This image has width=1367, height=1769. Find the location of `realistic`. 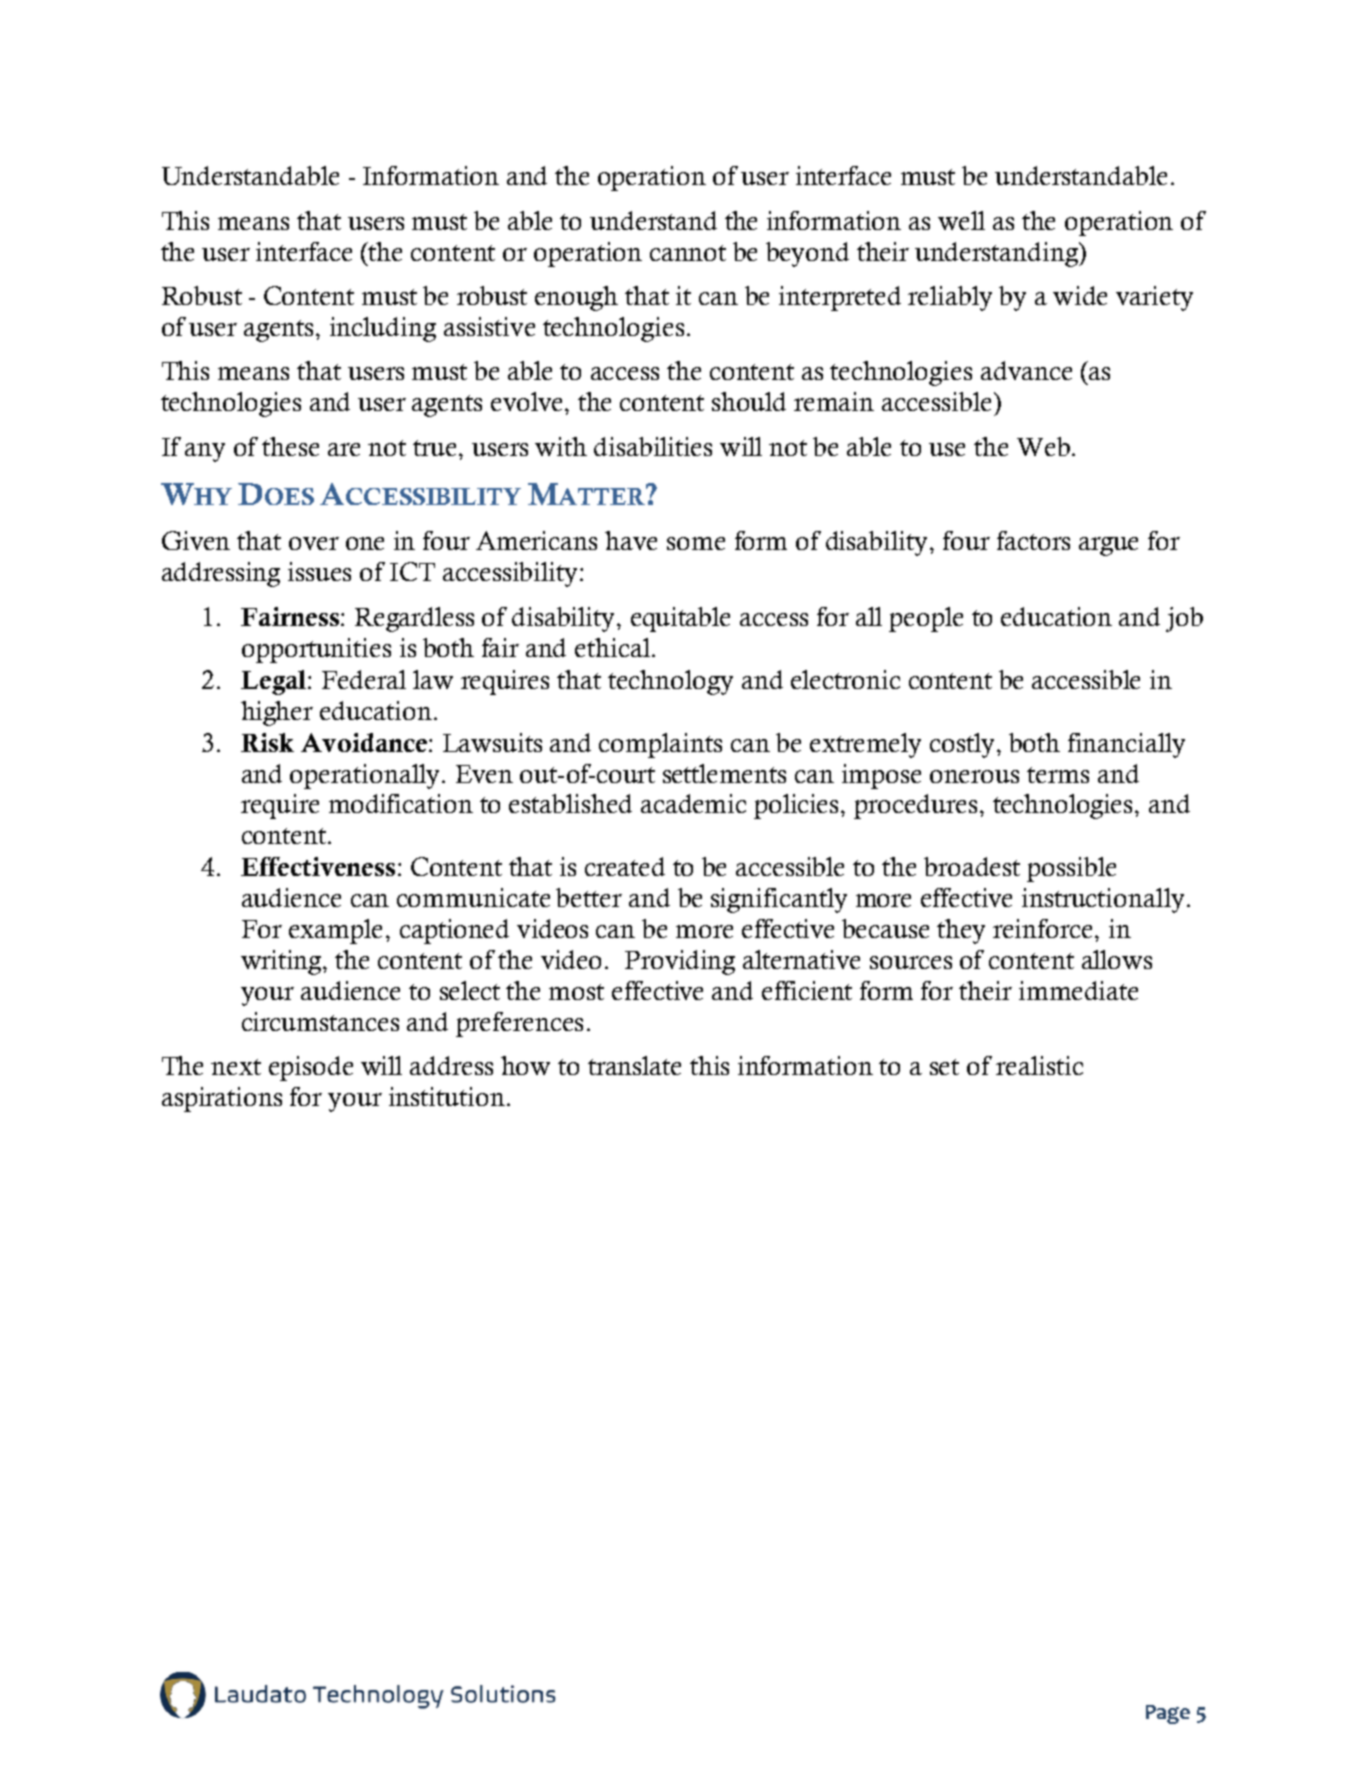

realistic is located at coordinates (1039, 1065).
